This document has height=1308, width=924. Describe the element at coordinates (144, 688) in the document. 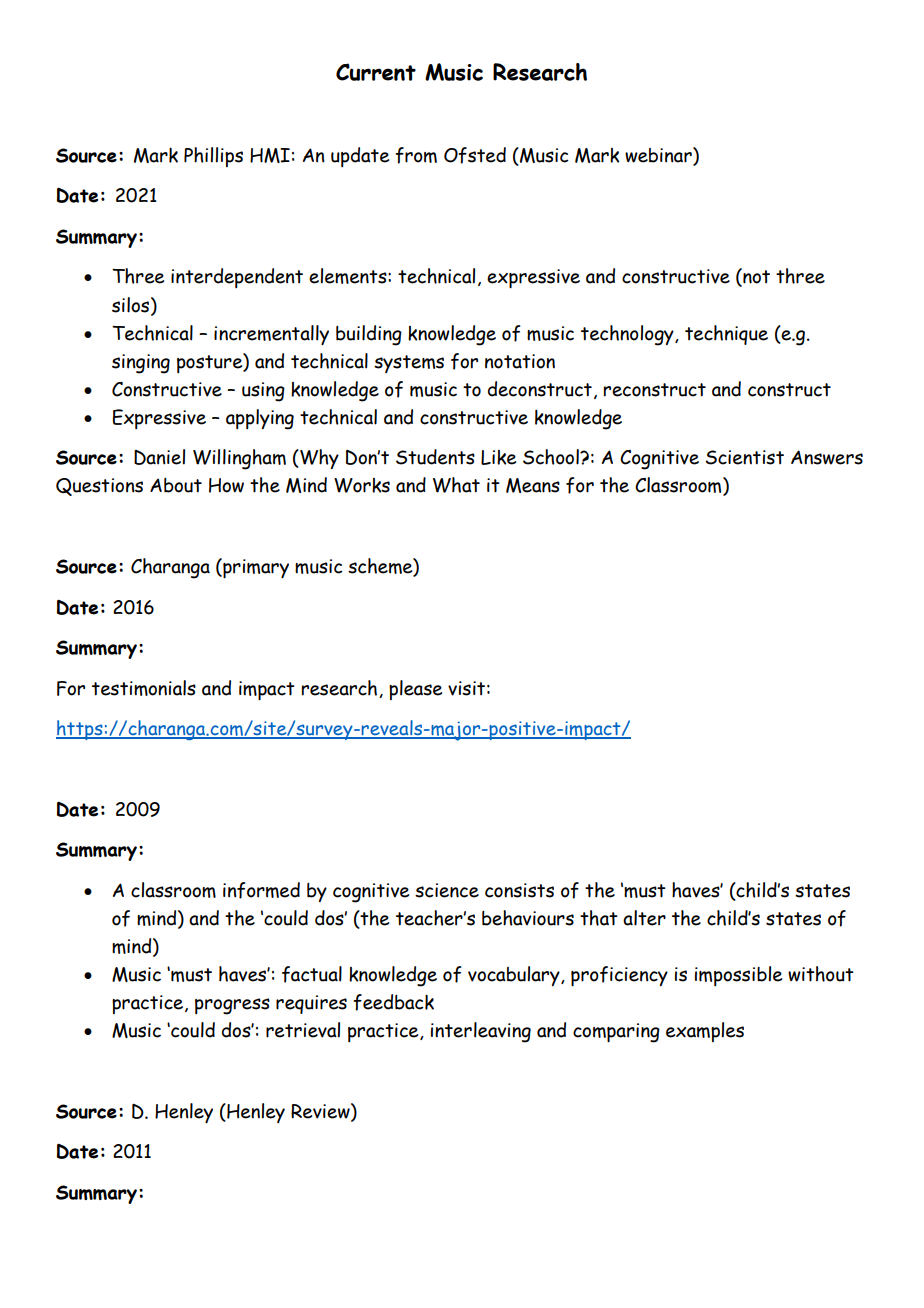

I see `testimonials` at that location.
